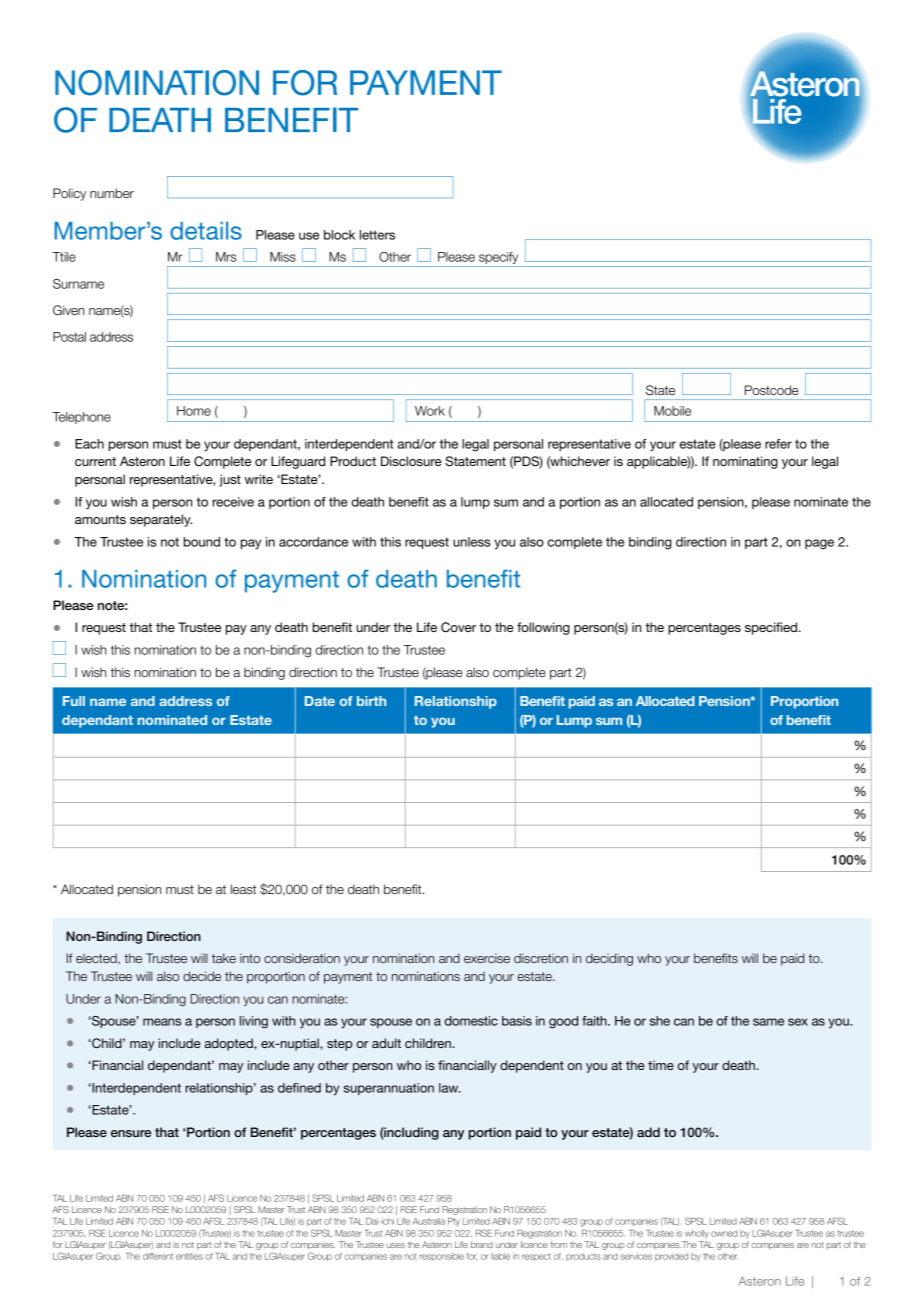 This image has width=924, height=1308. What do you see at coordinates (162, 1022) in the image?
I see `means` at bounding box center [162, 1022].
